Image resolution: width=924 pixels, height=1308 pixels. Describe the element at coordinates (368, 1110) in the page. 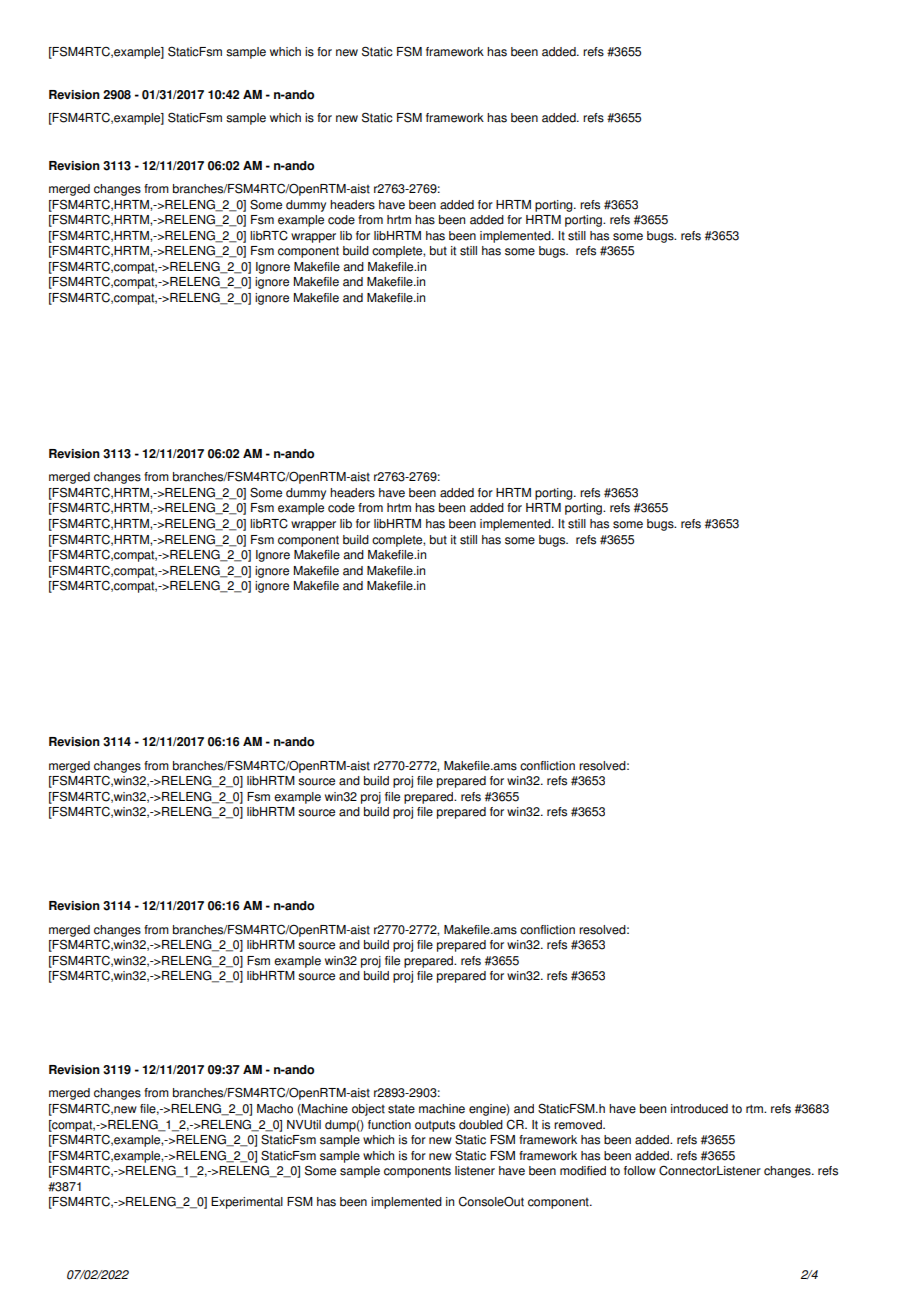

I see `object` at that location.
